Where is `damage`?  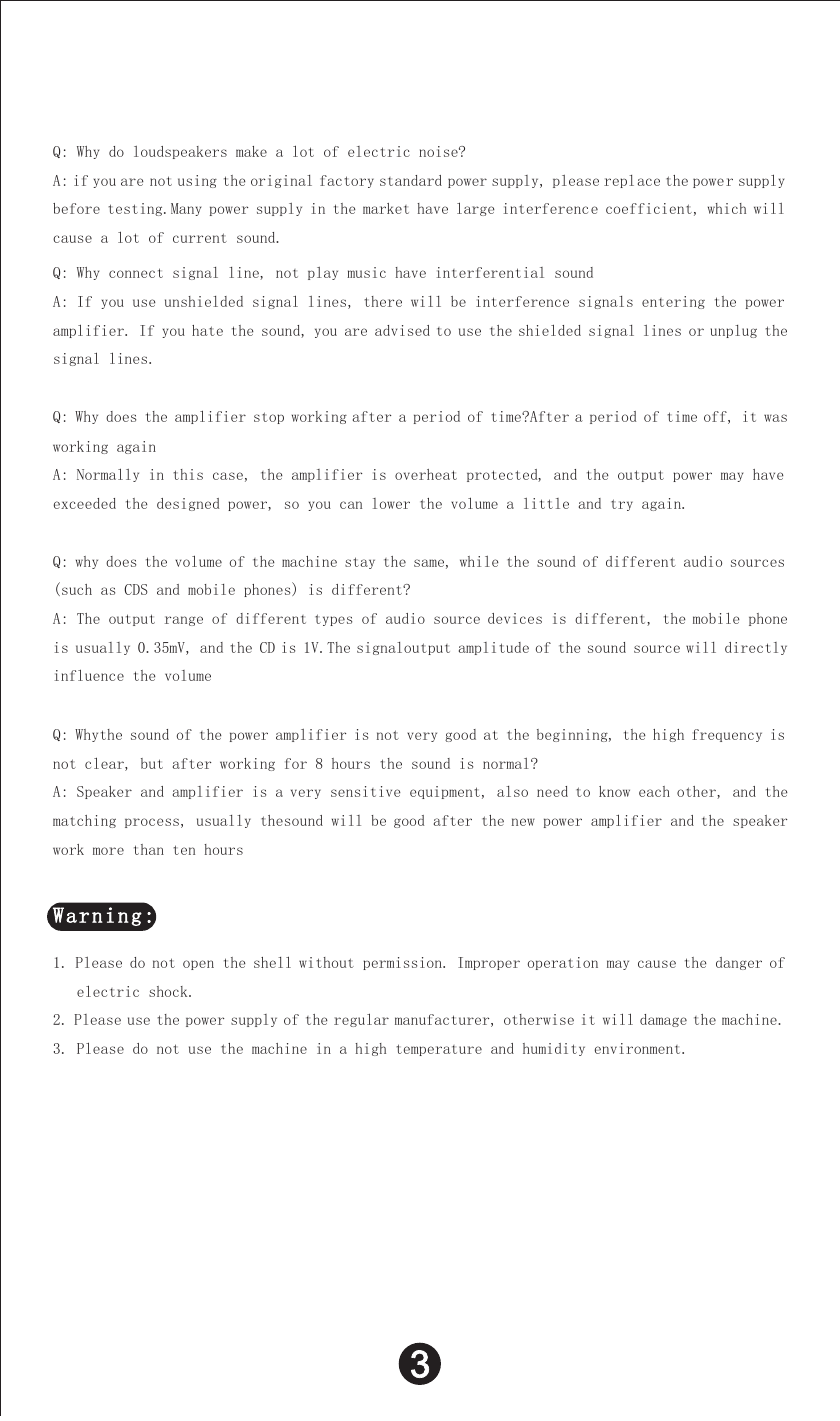 damage is located at coordinates (663, 1020).
